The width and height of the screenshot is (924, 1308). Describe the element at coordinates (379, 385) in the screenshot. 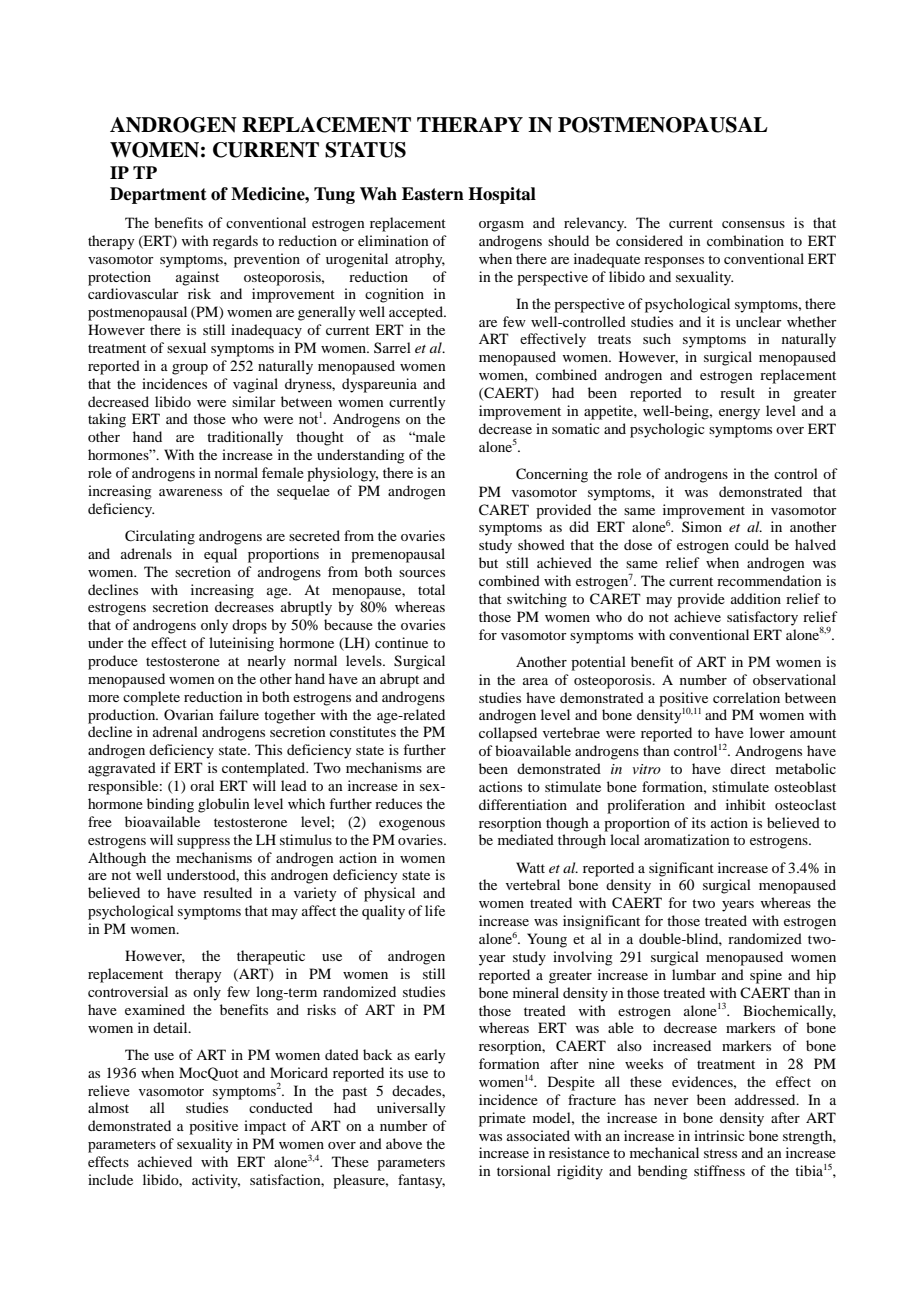

I see `dyspareunia` at that location.
